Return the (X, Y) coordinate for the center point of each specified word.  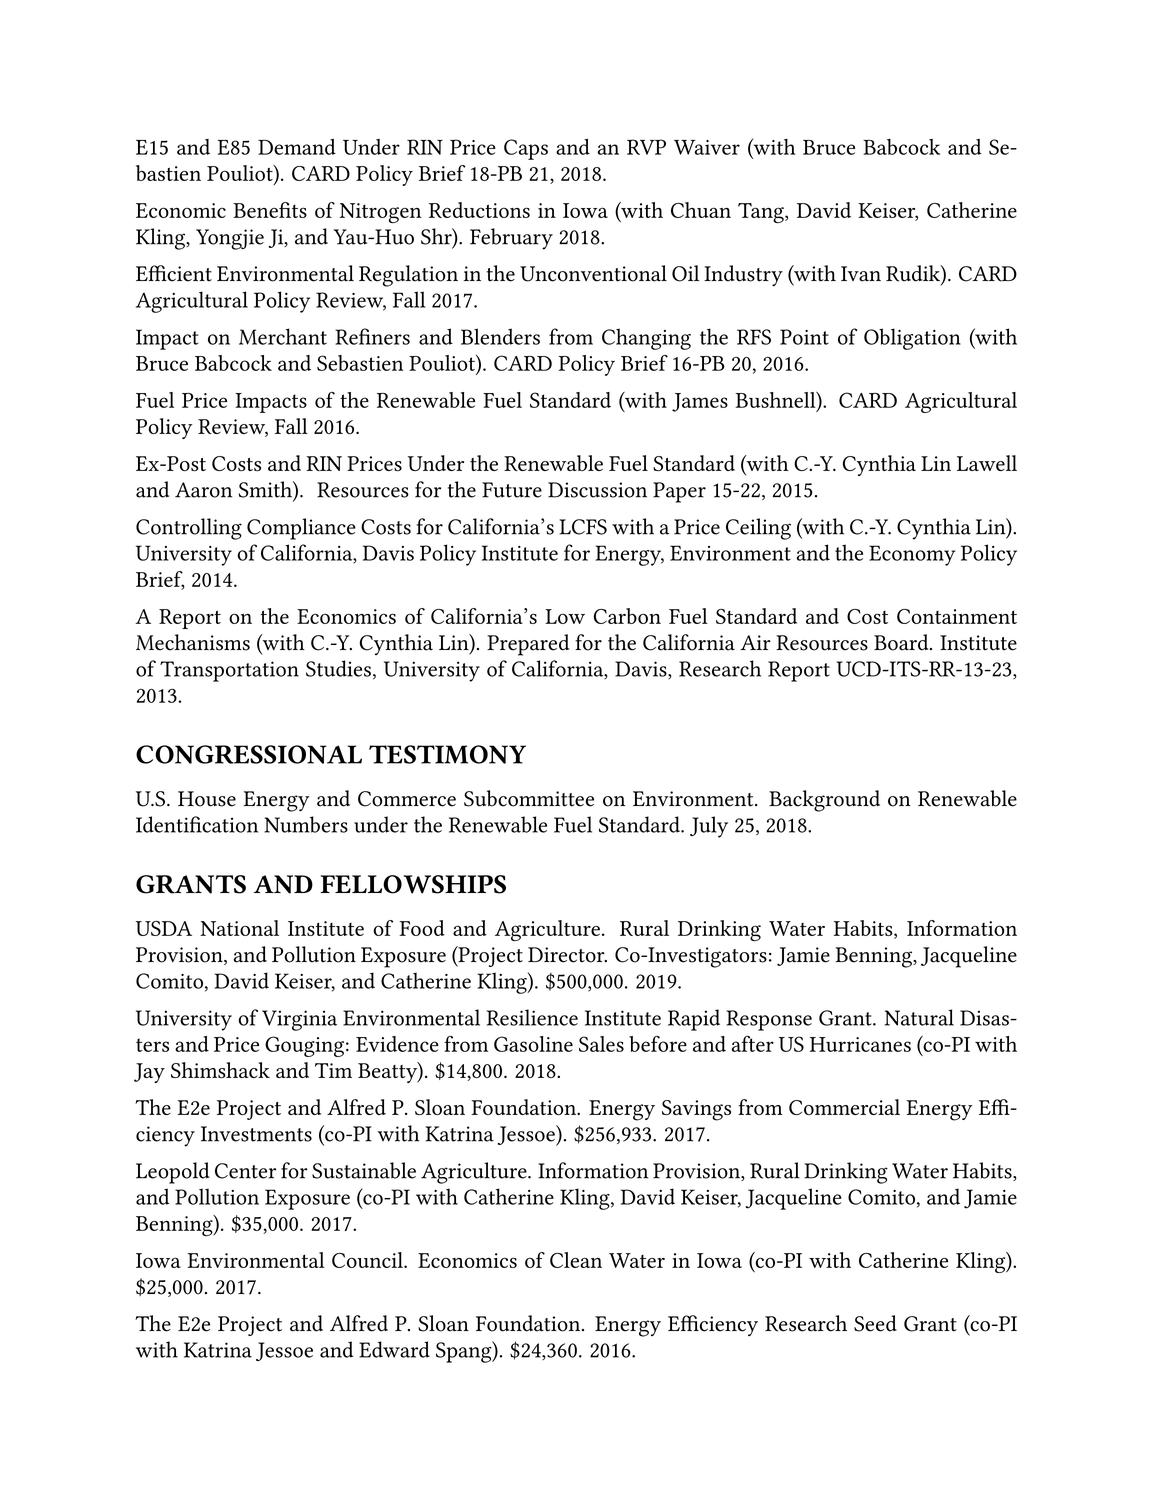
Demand (297, 147)
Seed (875, 1323)
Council (368, 1260)
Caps (526, 149)
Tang (762, 213)
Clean (576, 1260)
